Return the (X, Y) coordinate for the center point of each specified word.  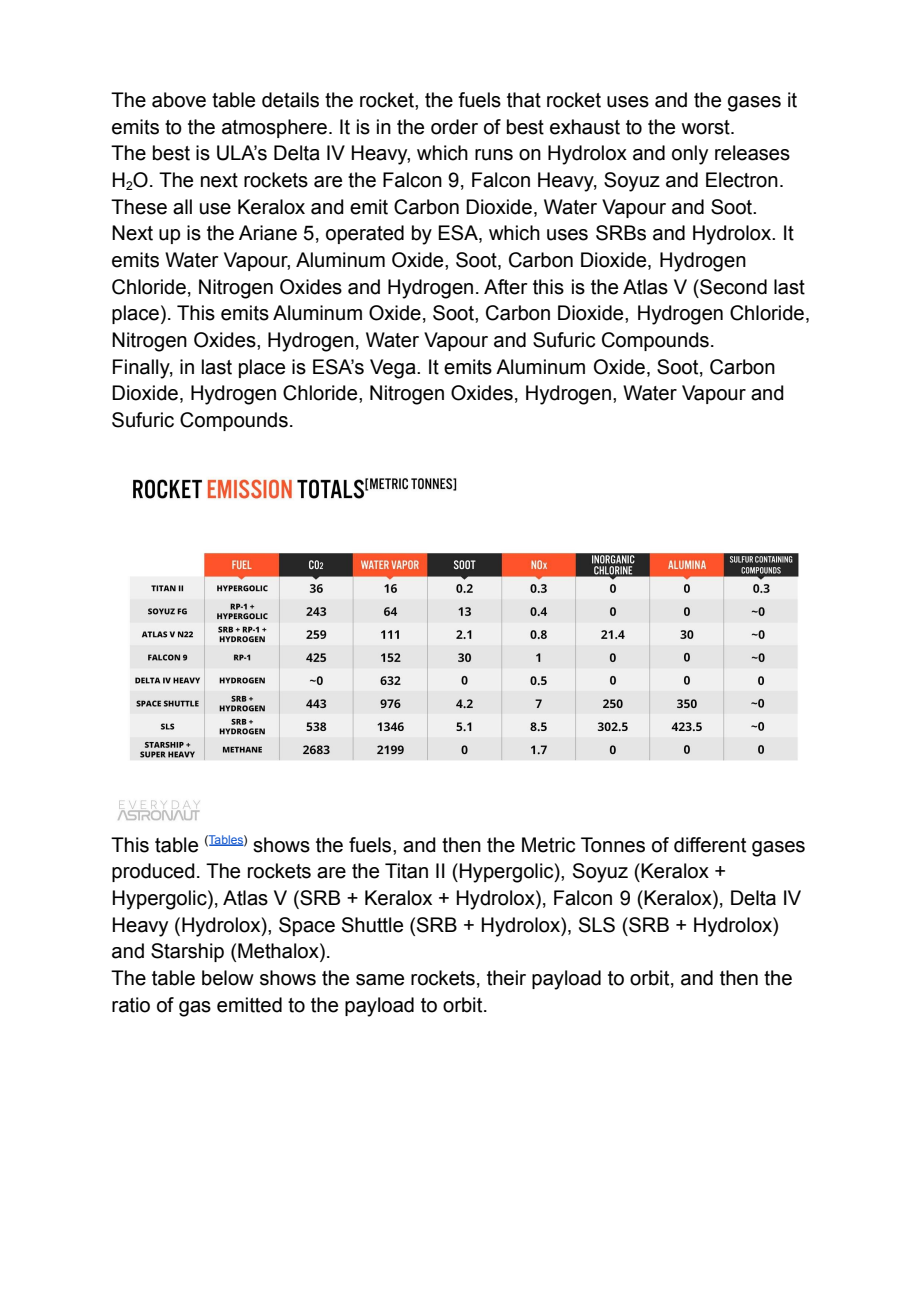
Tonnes (613, 845)
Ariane (268, 233)
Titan (406, 871)
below (228, 978)
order (454, 127)
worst (707, 127)
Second (732, 287)
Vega (394, 369)
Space (307, 926)
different (710, 845)
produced (153, 872)
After (506, 287)
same (380, 980)
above (179, 100)
